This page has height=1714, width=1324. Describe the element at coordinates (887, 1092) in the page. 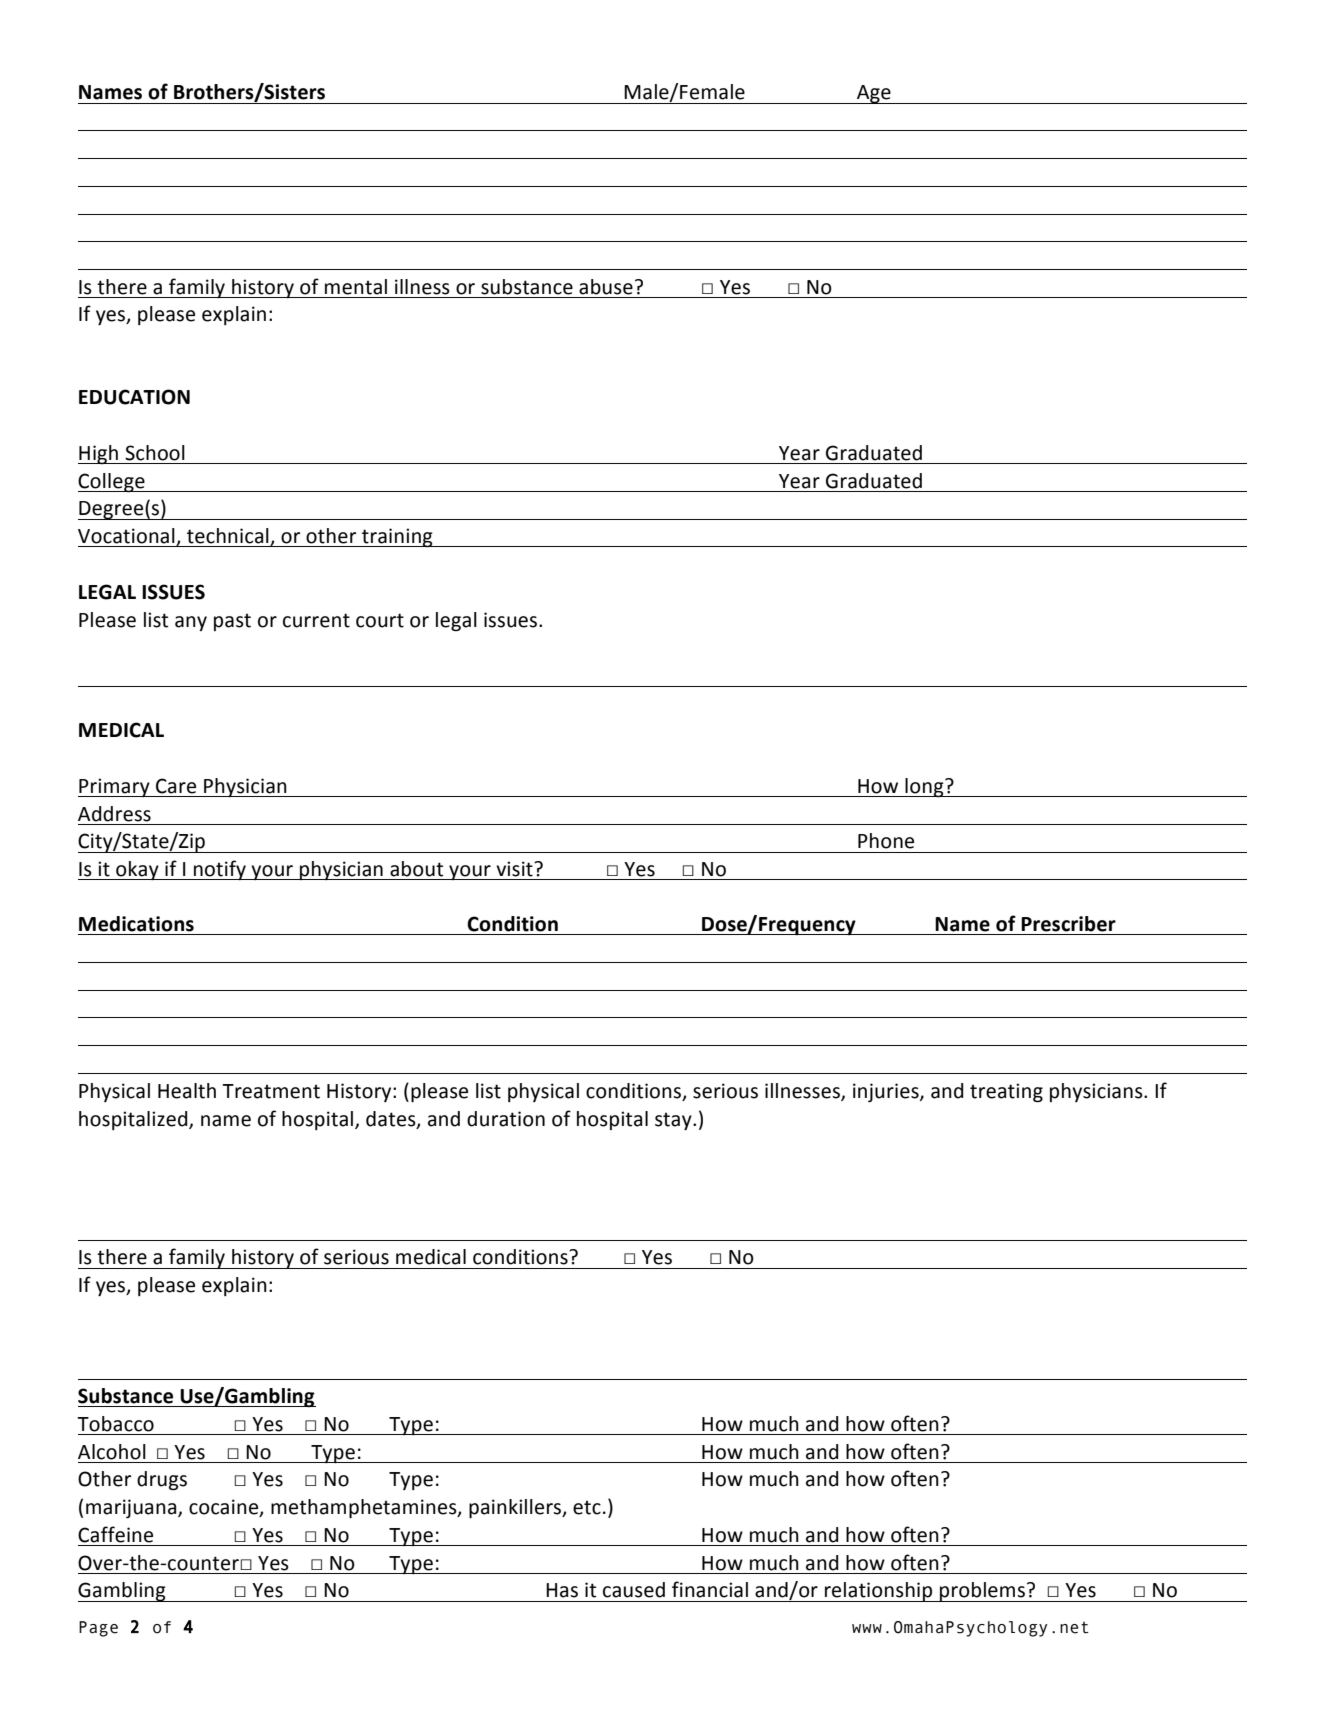

I see `injuries` at that location.
